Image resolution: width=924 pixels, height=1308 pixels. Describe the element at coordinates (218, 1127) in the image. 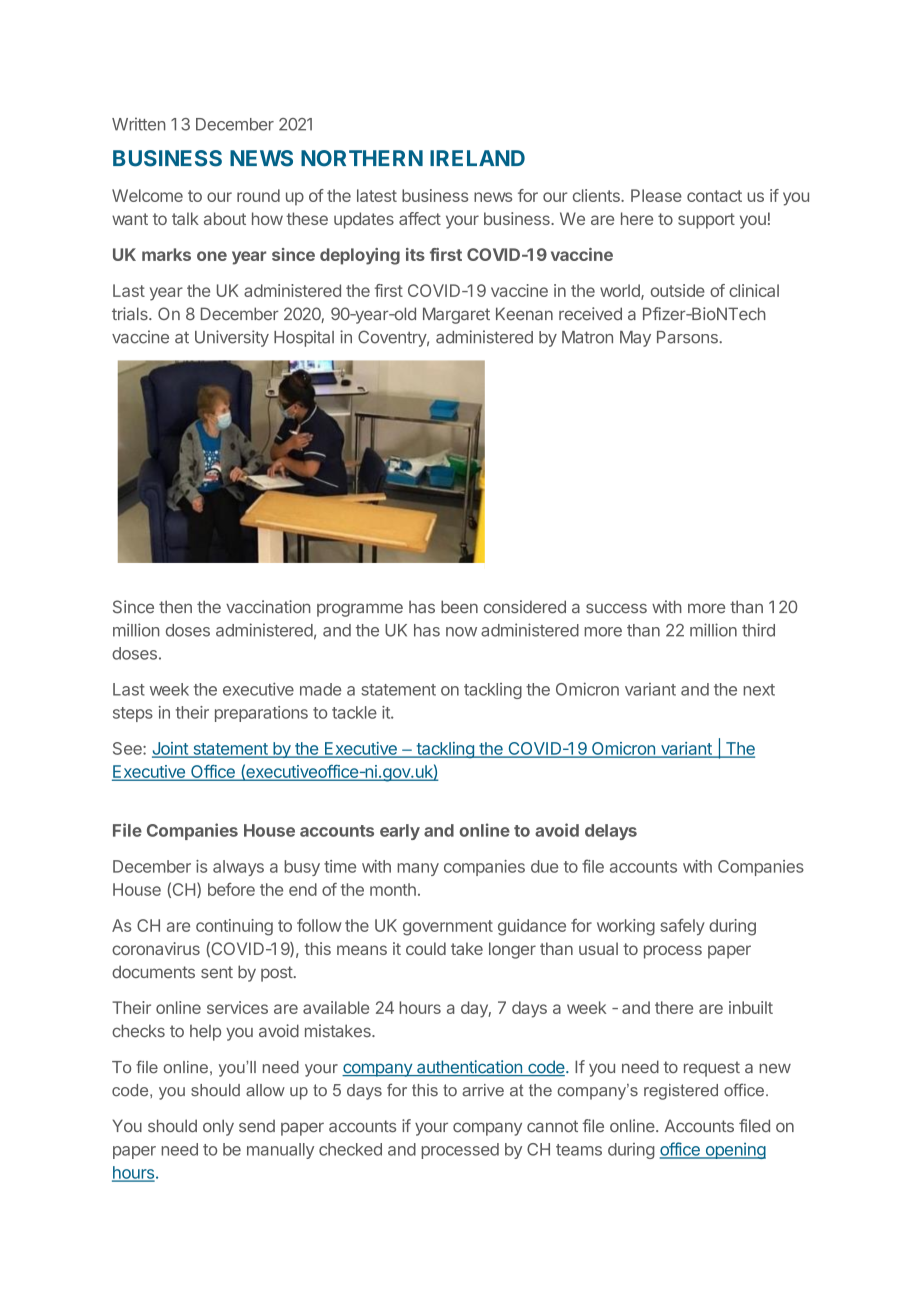

I see `only` at that location.
